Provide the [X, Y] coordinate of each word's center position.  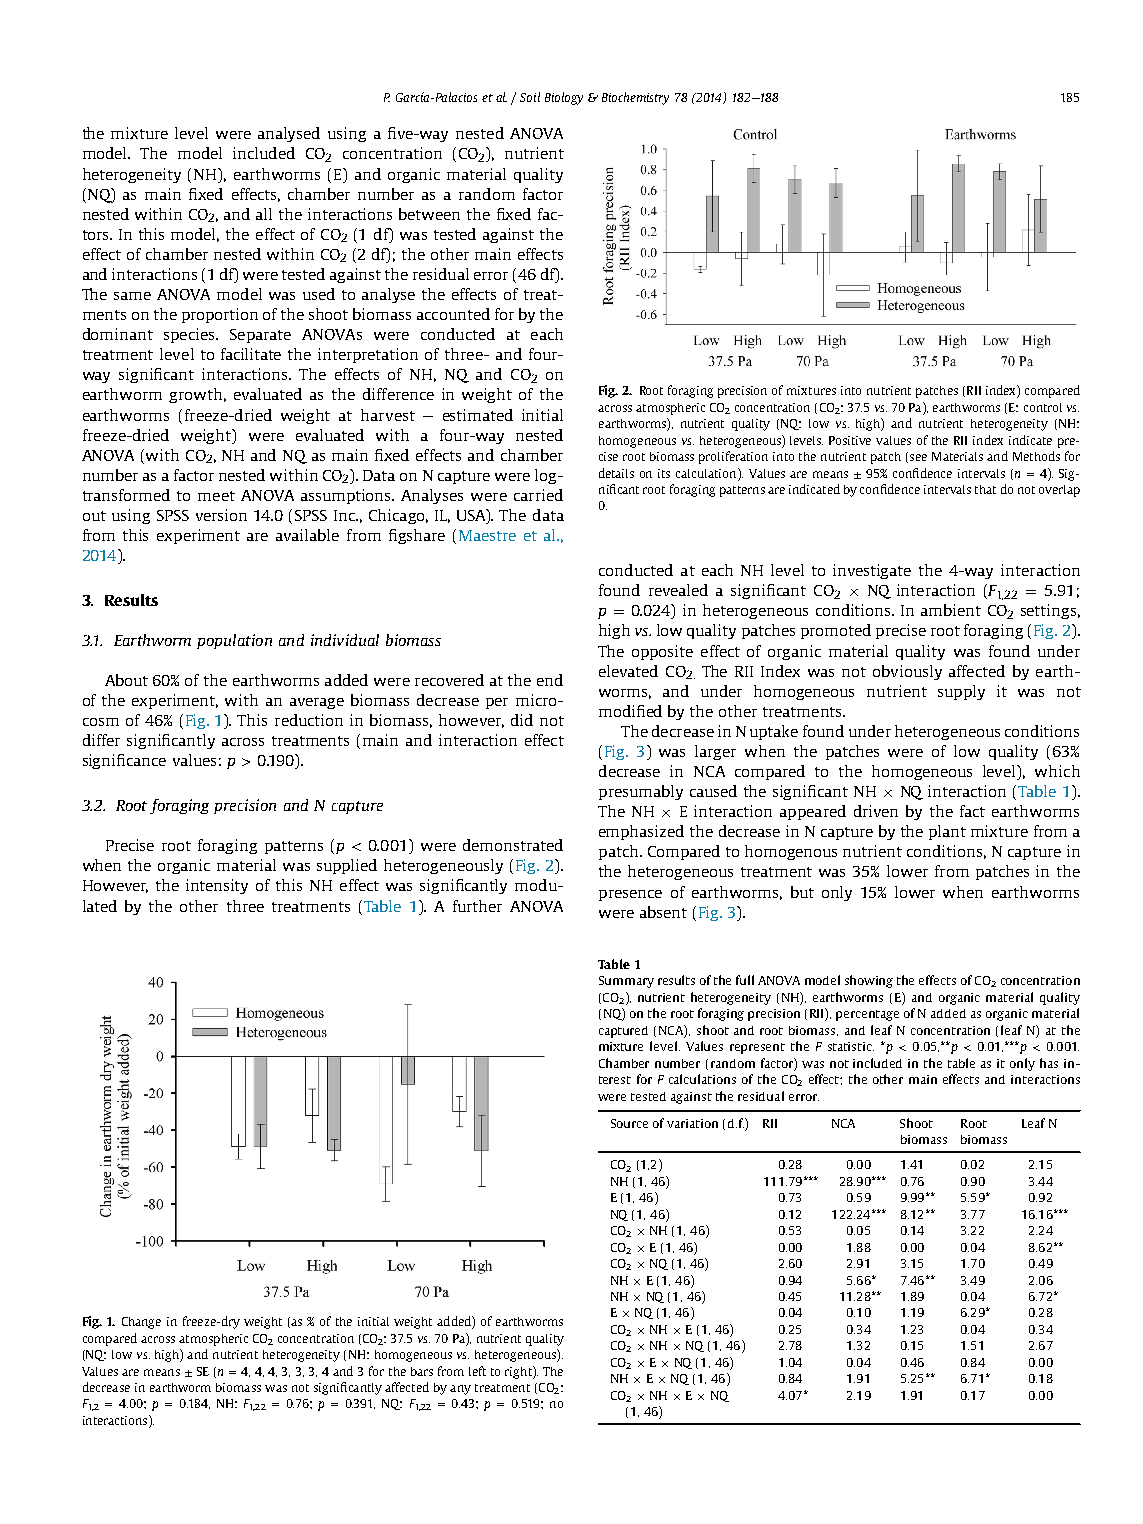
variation [692, 1123]
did [522, 720]
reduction [309, 720]
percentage [867, 1015]
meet [216, 496]
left [477, 1371]
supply [961, 692]
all [264, 214]
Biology [564, 98]
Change [141, 1323]
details [616, 473]
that [985, 489]
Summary [626, 982]
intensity [217, 886]
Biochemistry [635, 98]
